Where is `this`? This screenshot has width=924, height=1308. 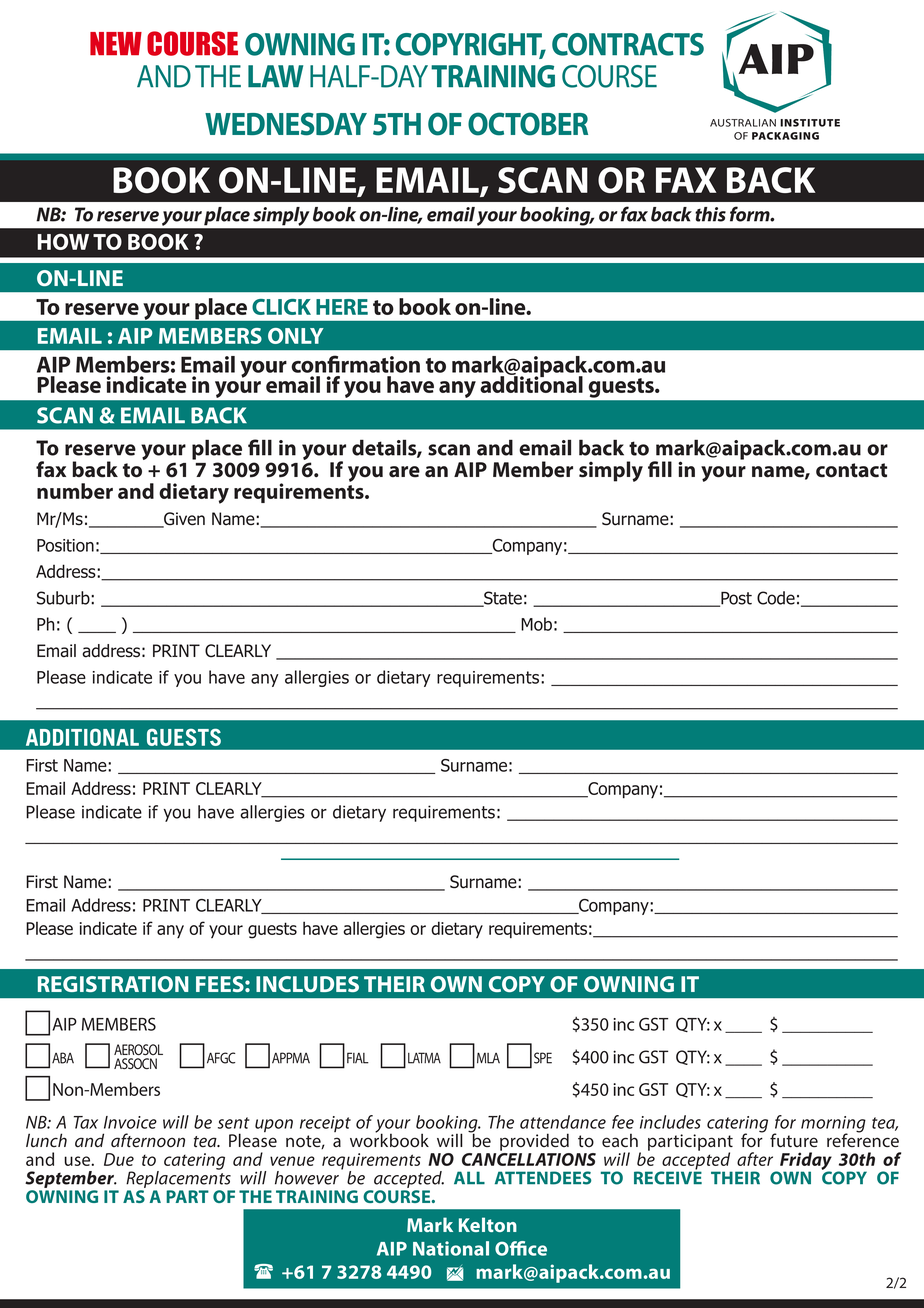
this is located at coordinates (710, 214).
